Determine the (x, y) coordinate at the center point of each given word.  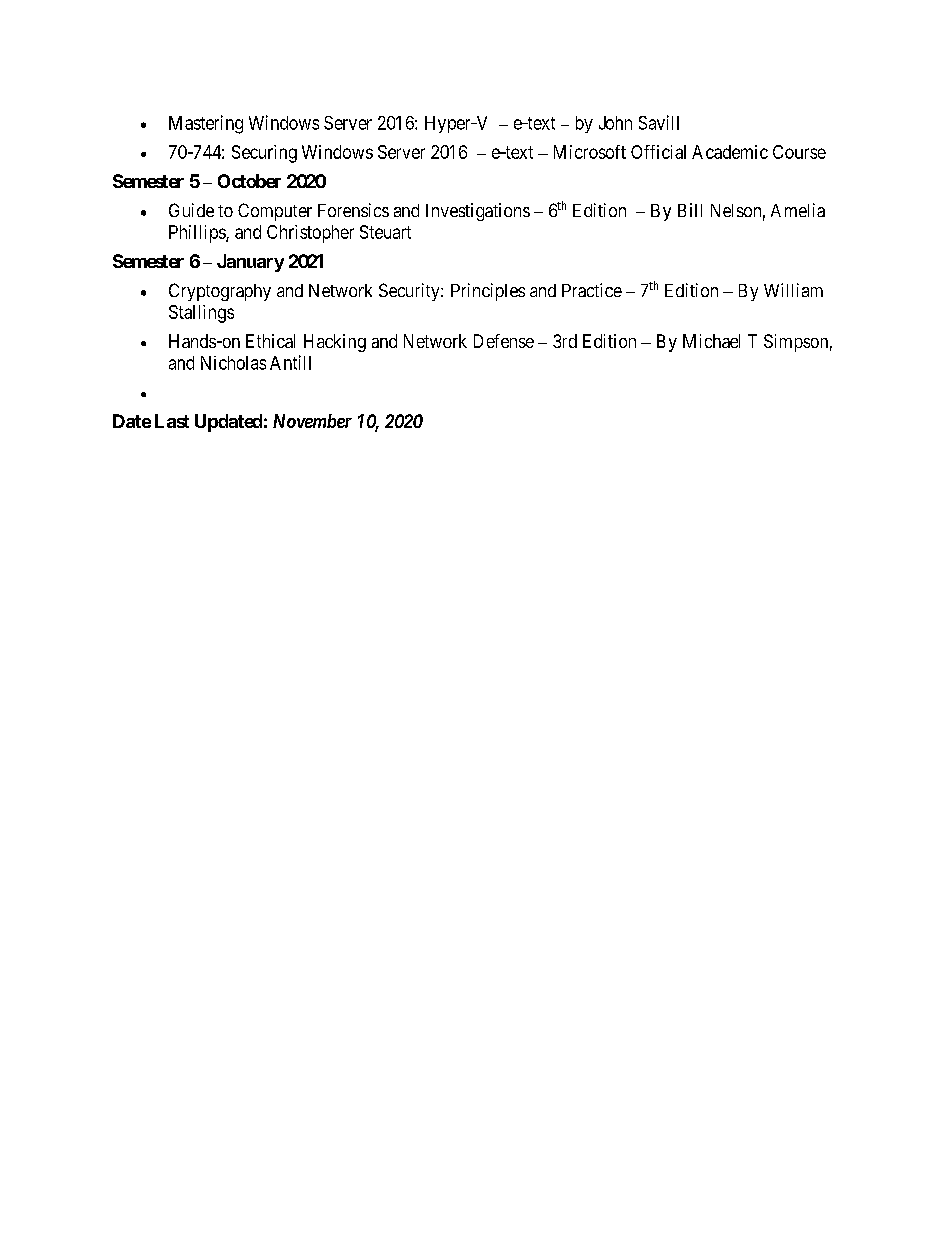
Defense (504, 341)
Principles (488, 292)
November (312, 421)
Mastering (206, 124)
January (250, 263)
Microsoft (590, 152)
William (793, 290)
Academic (730, 152)
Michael (711, 341)
